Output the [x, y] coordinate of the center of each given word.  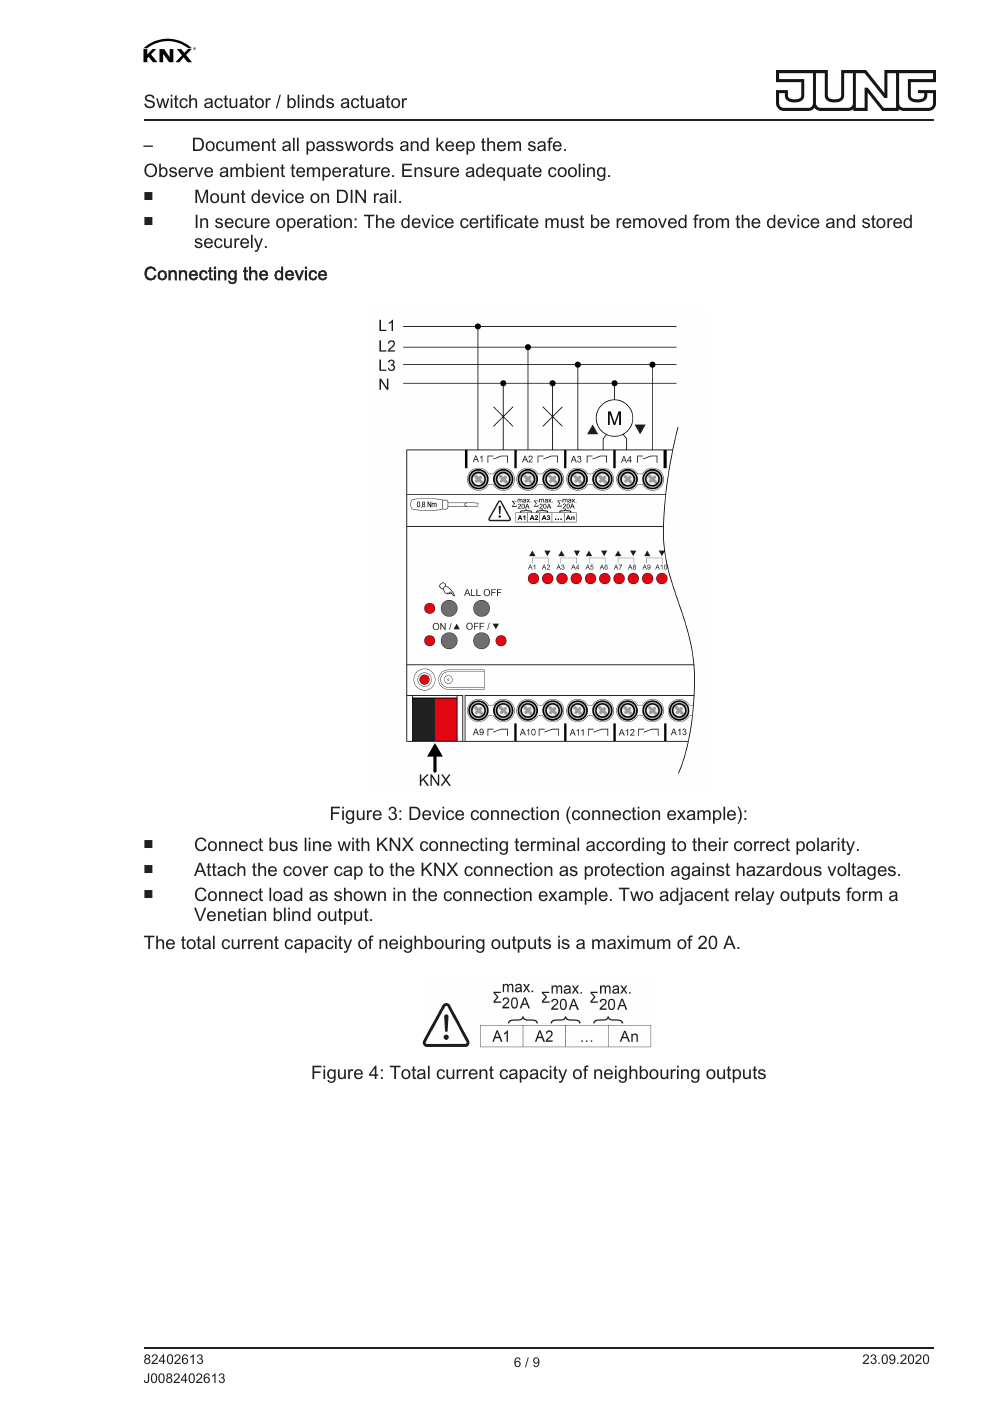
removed [651, 221]
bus [283, 844]
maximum [631, 942]
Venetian [230, 914]
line [318, 844]
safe [545, 144]
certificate [499, 221]
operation [314, 223]
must [564, 221]
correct [762, 844]
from [711, 221]
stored [887, 221]
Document [234, 144]
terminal [546, 844]
